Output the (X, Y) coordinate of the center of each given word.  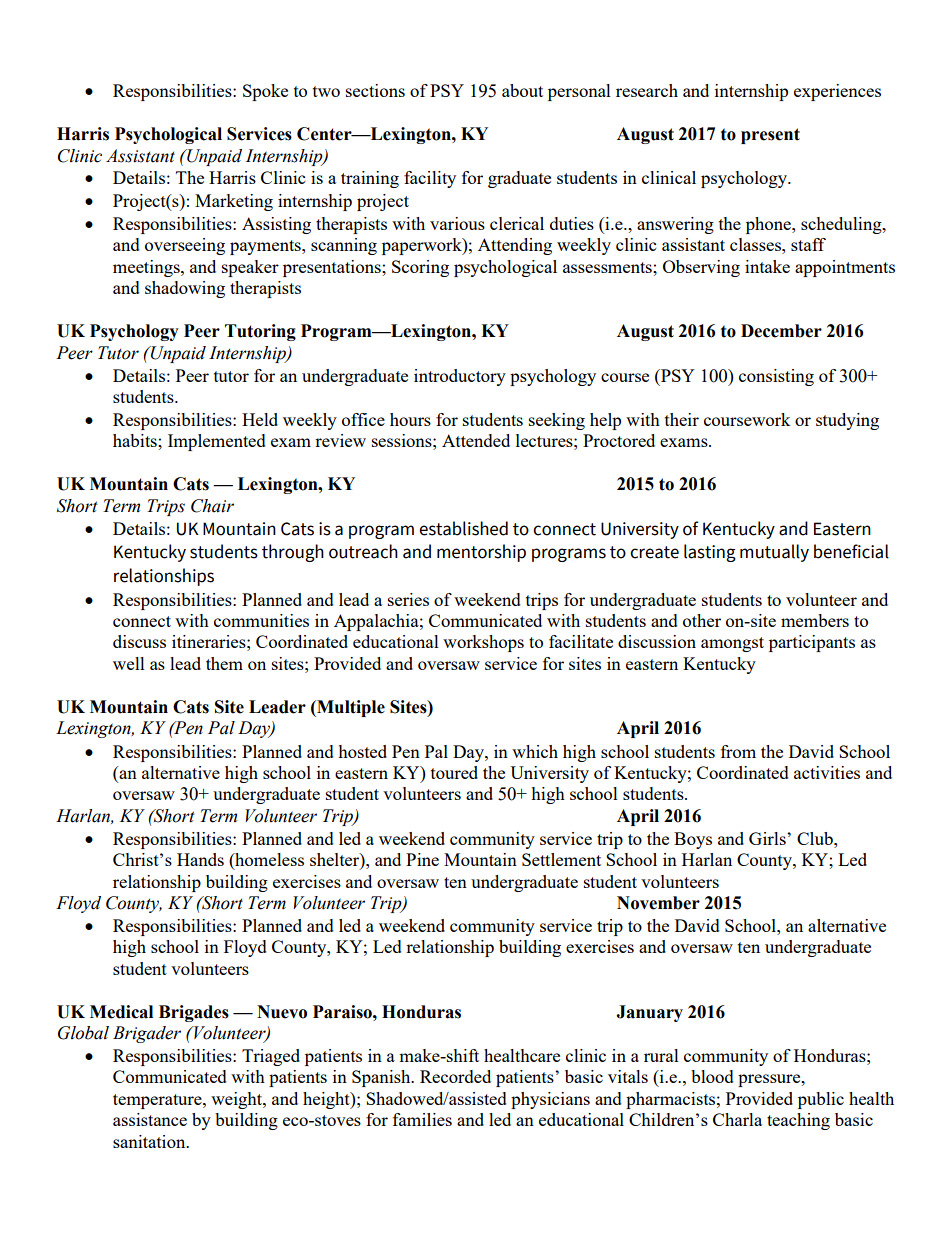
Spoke (265, 92)
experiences (837, 92)
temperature (158, 1101)
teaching (798, 1121)
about (522, 90)
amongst (732, 644)
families (422, 1119)
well (129, 663)
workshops (483, 643)
